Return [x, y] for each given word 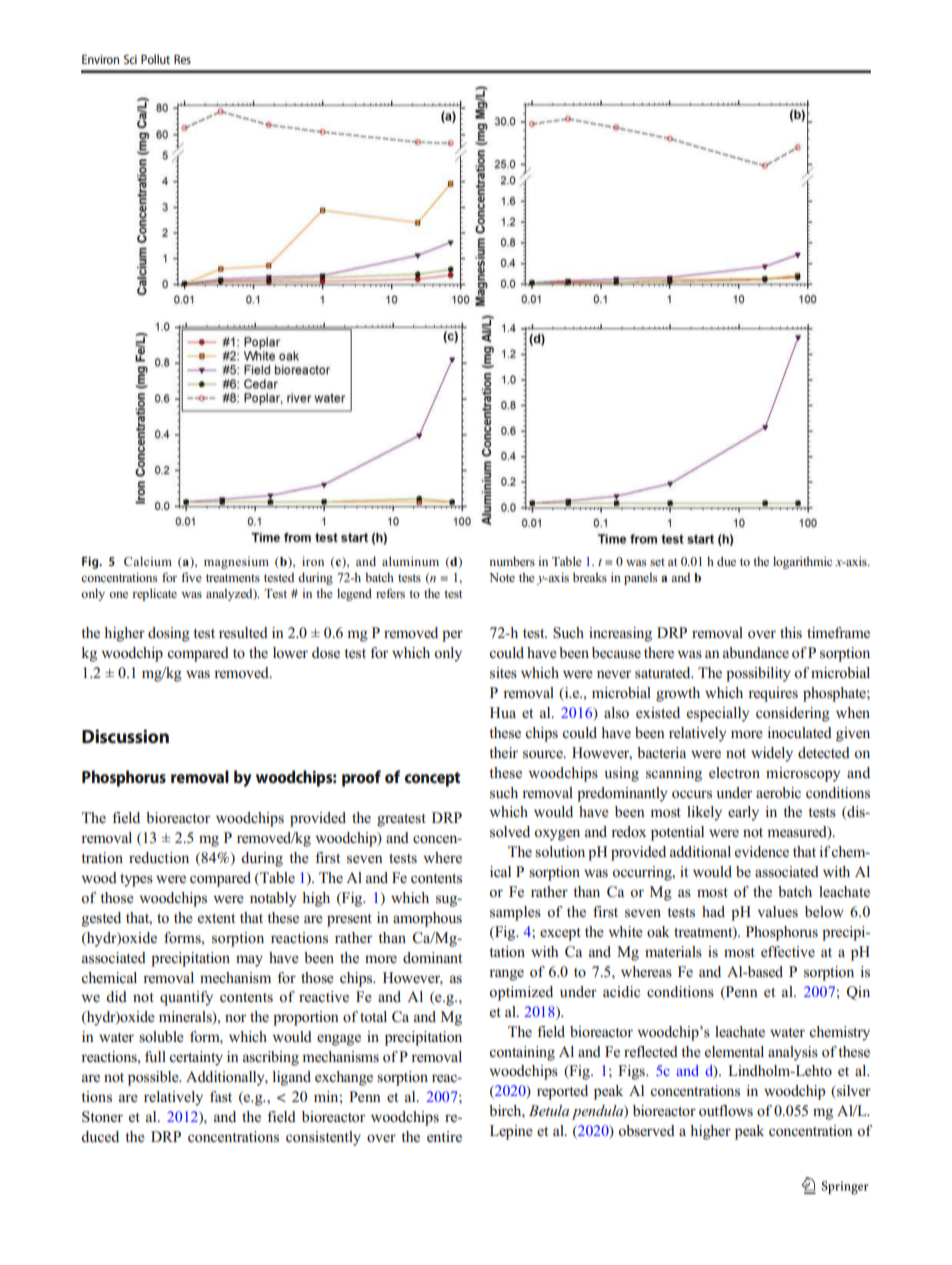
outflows [726, 1111]
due [726, 561]
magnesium [236, 563]
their [503, 752]
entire [444, 1136]
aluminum [410, 561]
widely [772, 754]
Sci [130, 59]
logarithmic [802, 562]
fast [221, 1096]
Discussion [125, 736]
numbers [512, 561]
